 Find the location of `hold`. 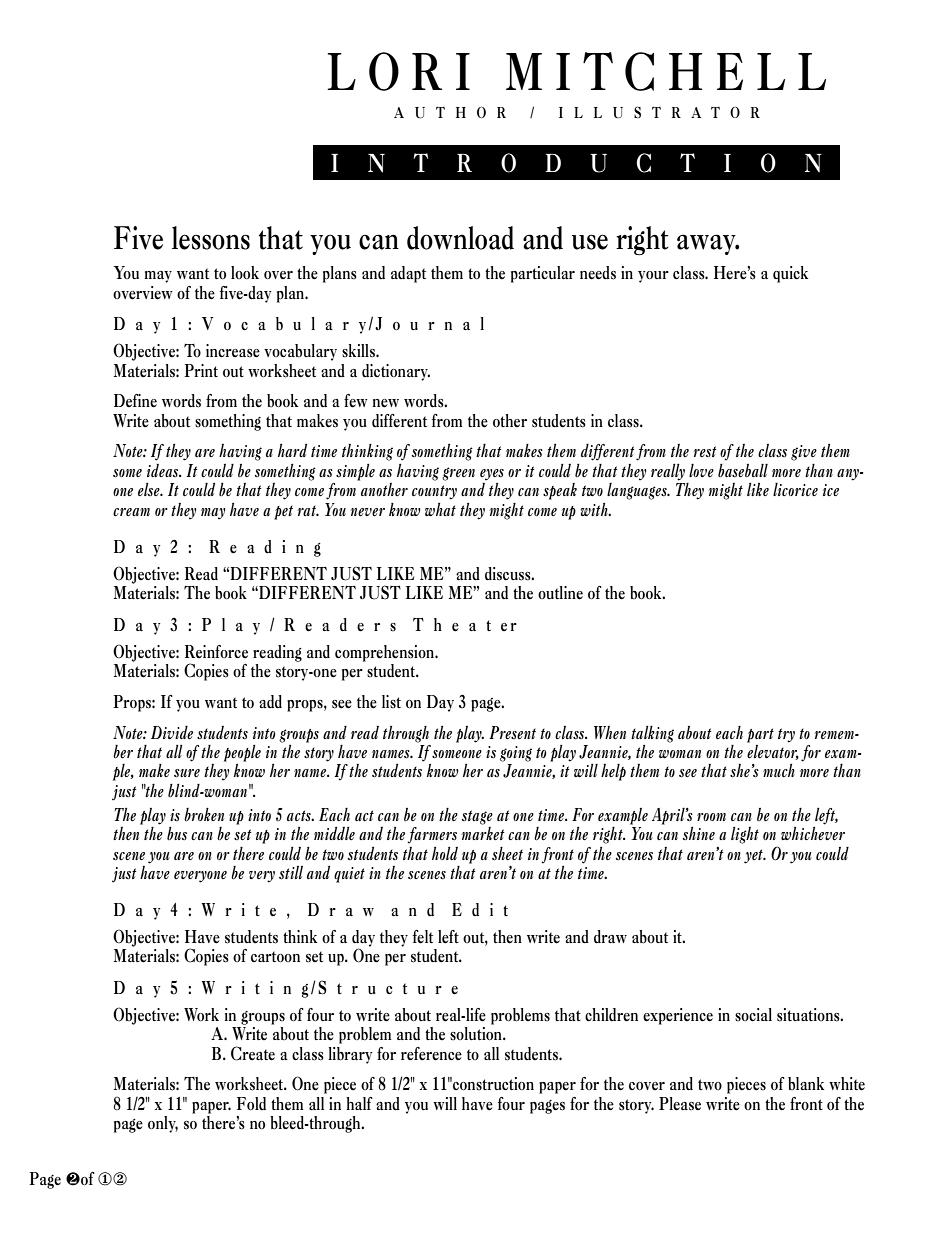

hold is located at coordinates (445, 853).
